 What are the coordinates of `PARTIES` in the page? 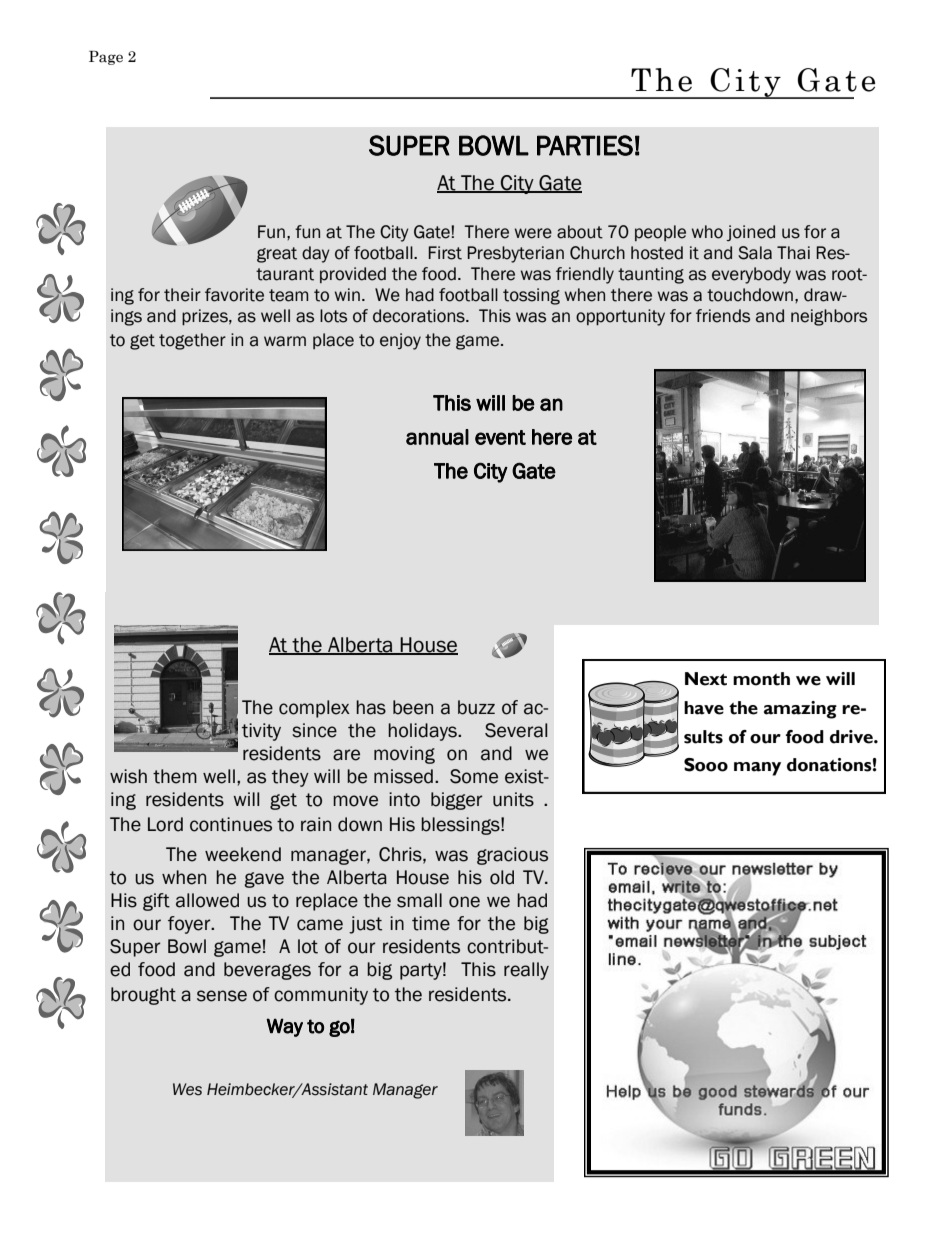 It's located at (585, 145).
